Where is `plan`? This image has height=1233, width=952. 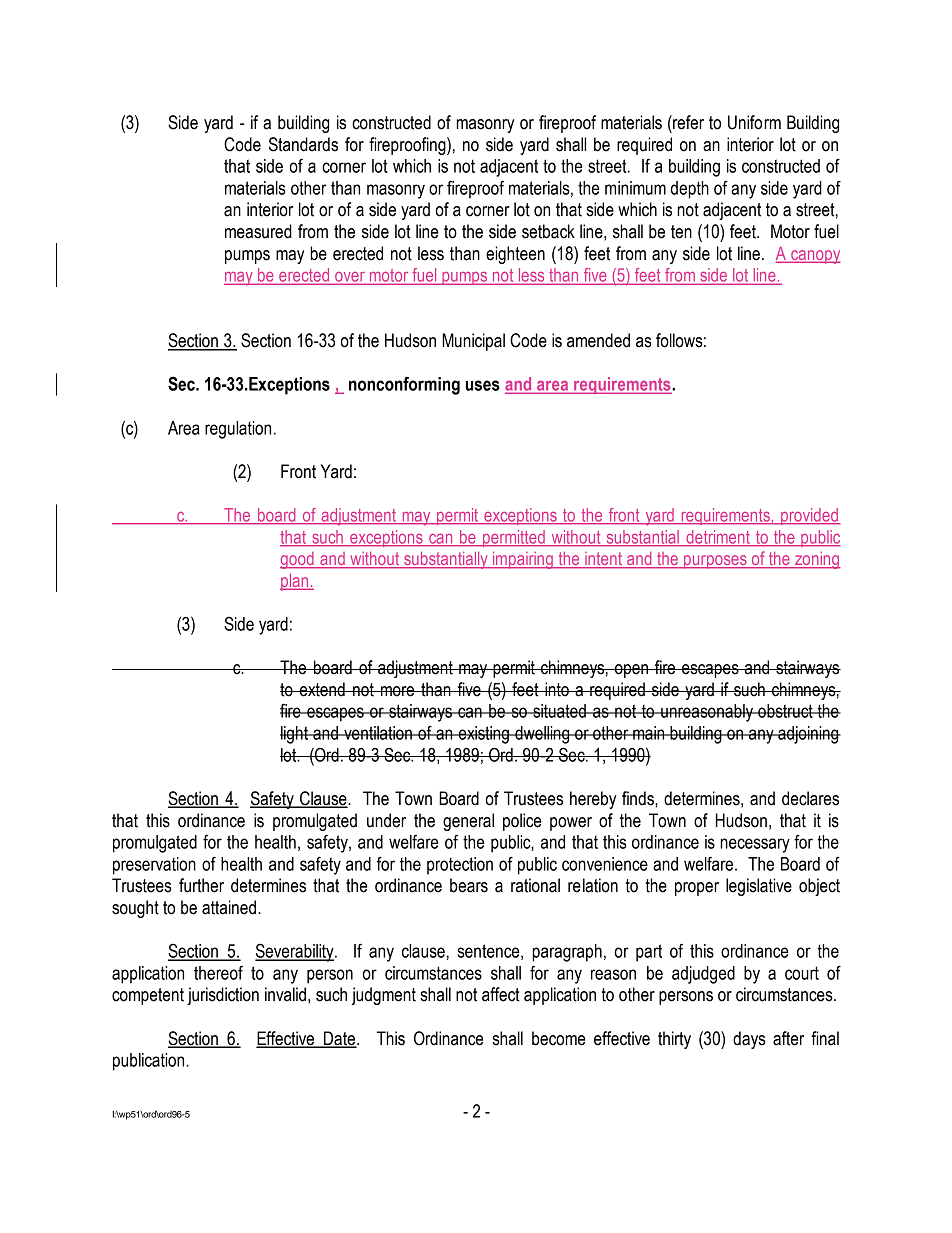
plan is located at coordinates (295, 582).
